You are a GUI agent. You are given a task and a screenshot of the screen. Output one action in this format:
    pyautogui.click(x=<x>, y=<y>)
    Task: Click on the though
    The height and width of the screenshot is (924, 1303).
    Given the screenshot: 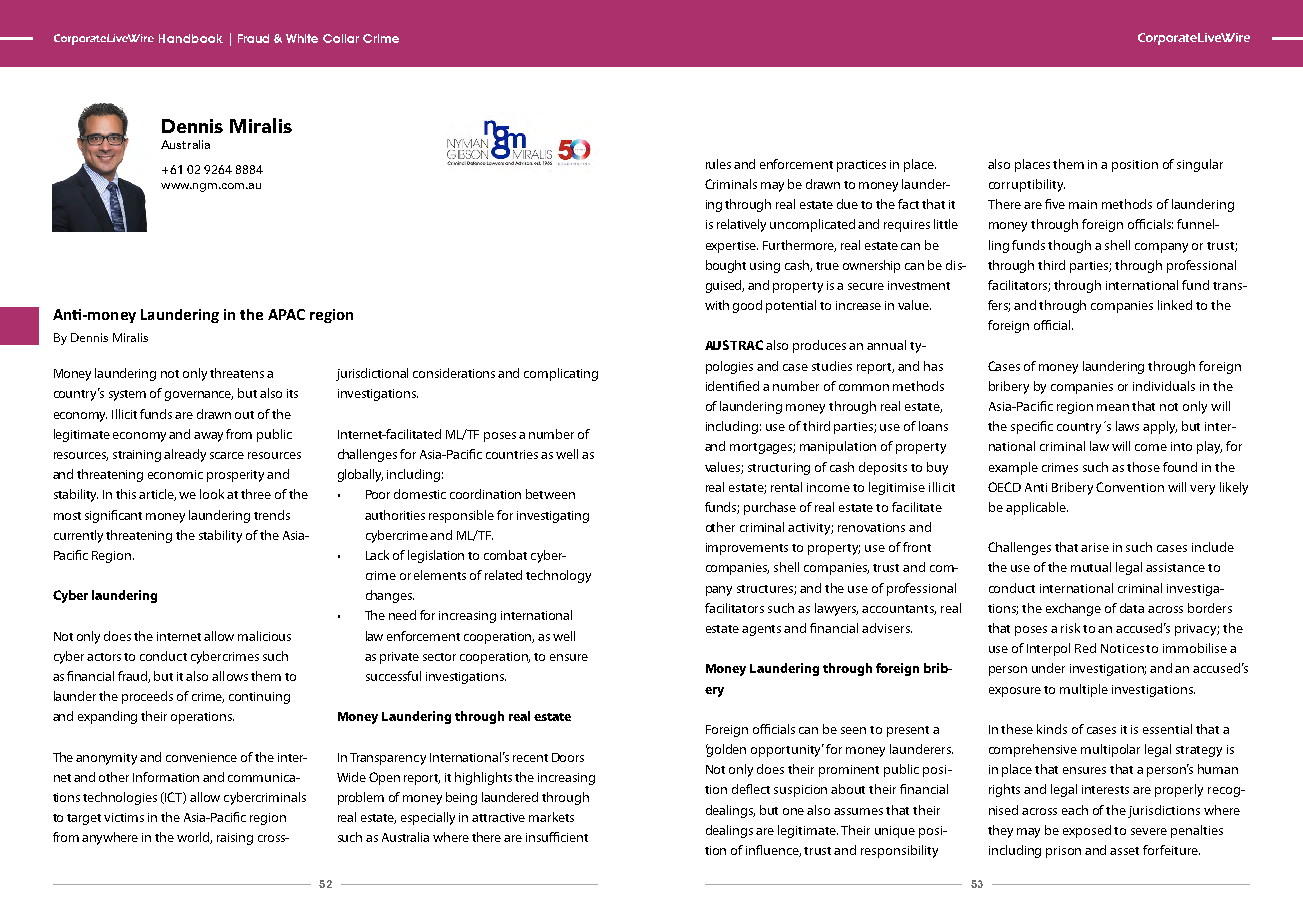 What is the action you would take?
    pyautogui.click(x=1069, y=246)
